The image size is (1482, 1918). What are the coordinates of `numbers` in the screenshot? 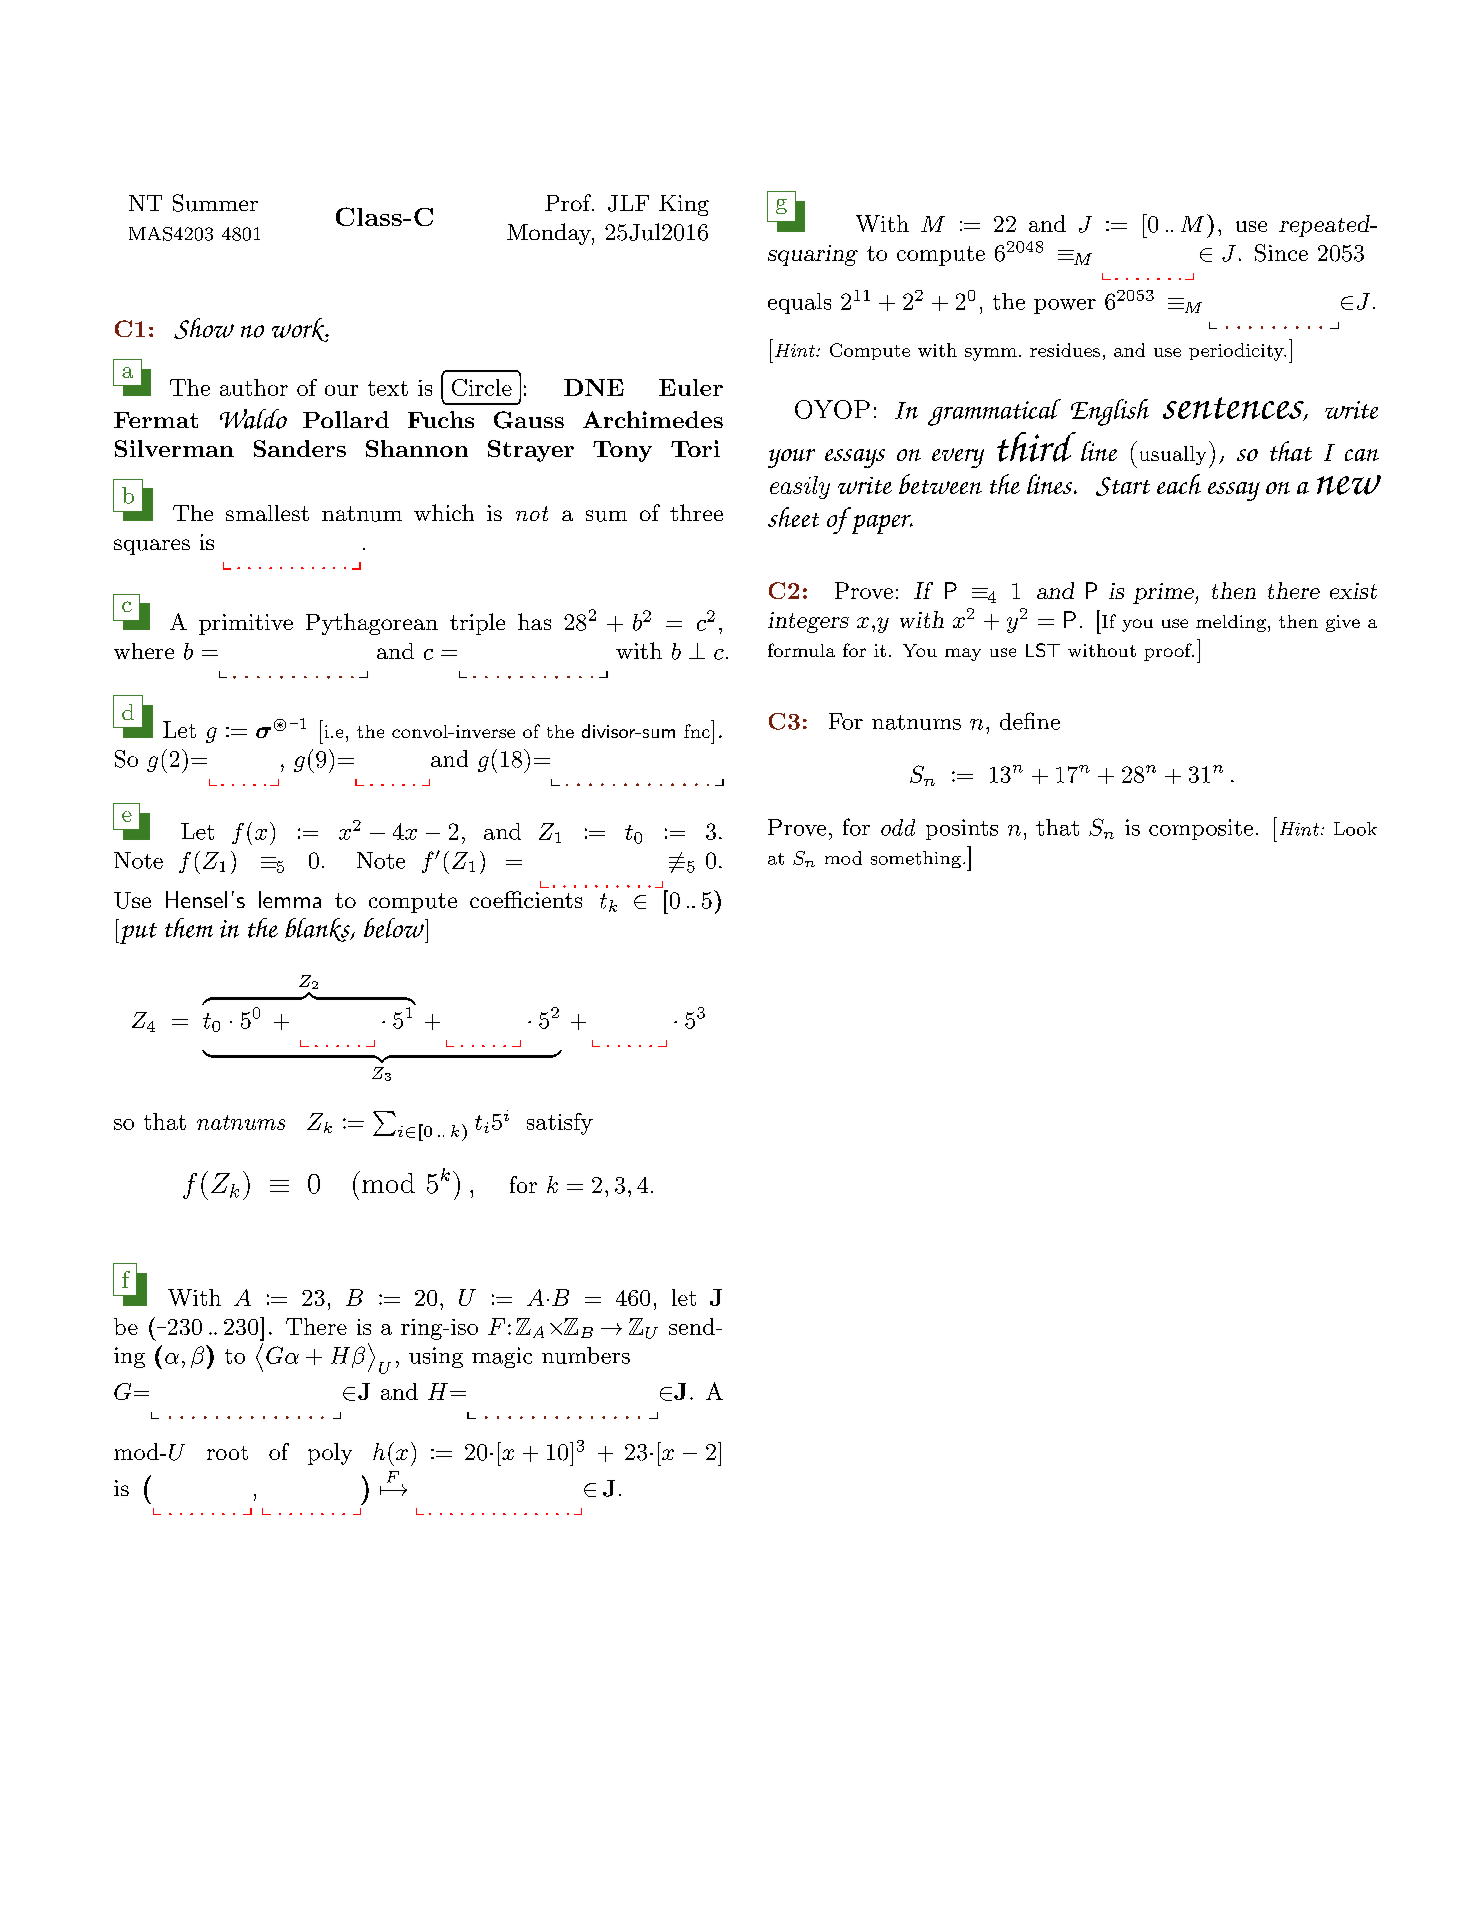 It's located at (586, 1355).
